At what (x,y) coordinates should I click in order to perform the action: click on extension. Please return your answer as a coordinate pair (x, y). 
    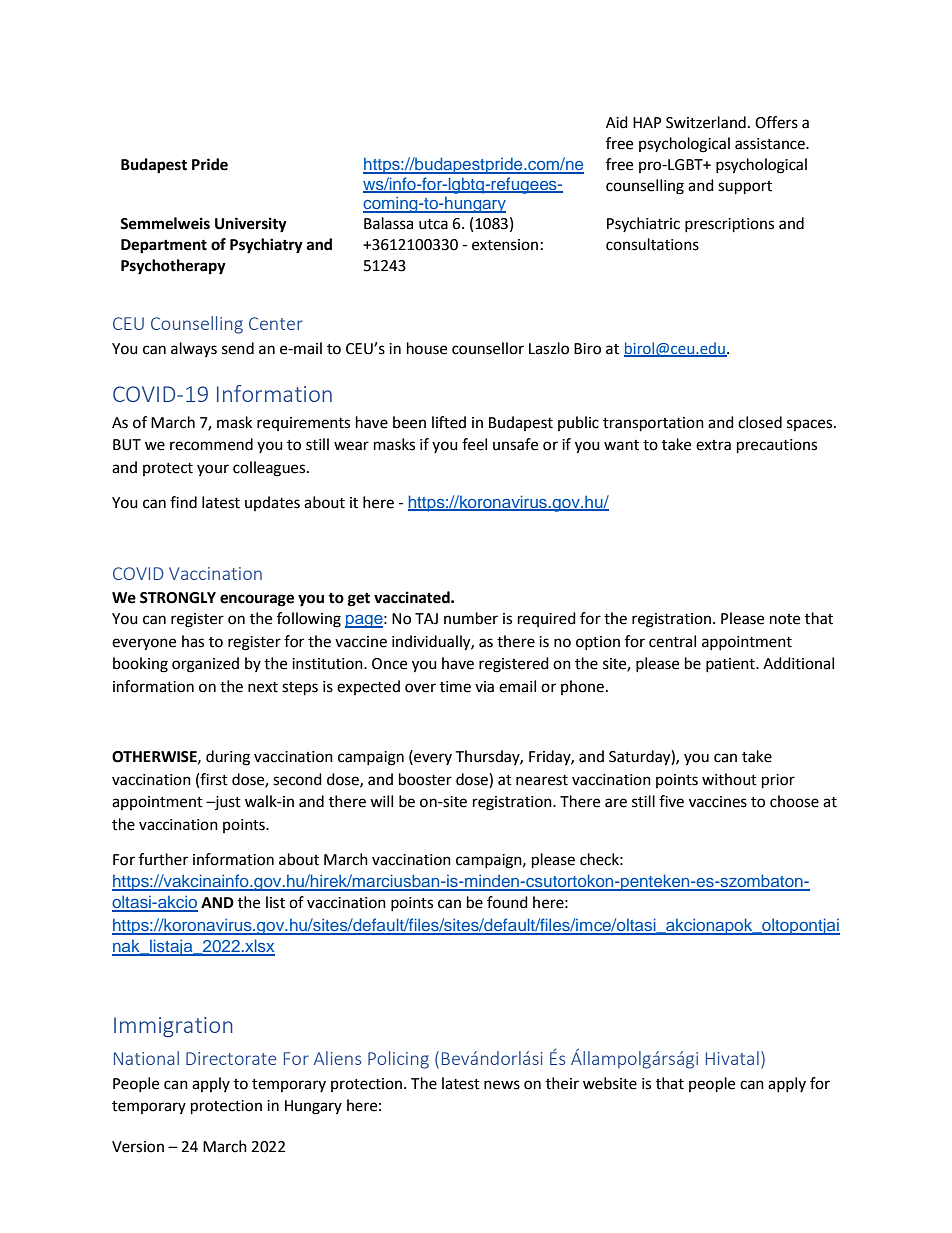
    Looking at the image, I should click on (505, 245).
